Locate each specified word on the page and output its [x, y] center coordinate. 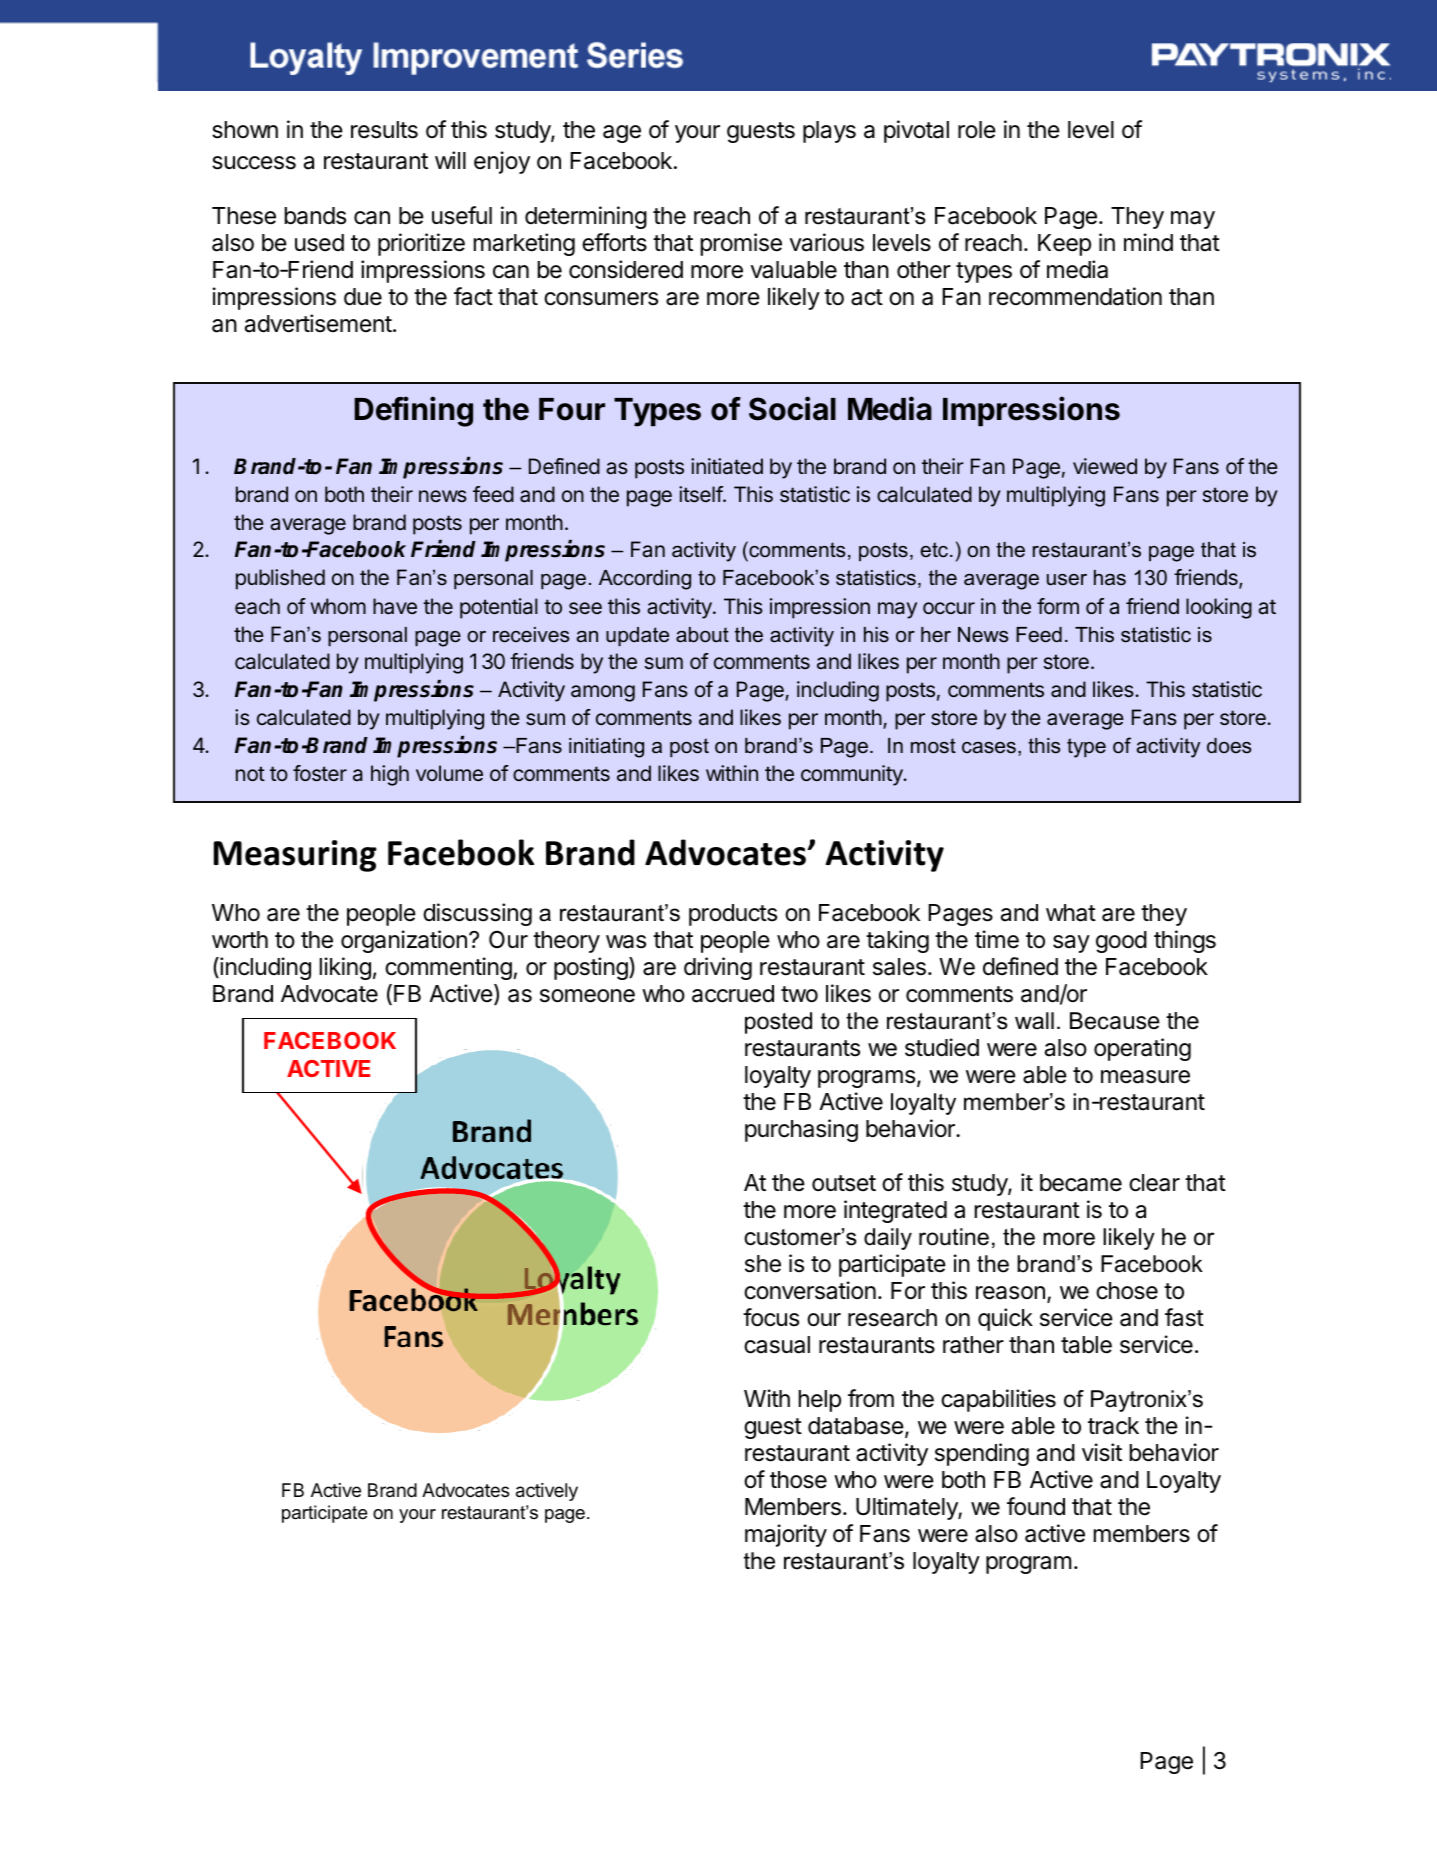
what [1071, 913]
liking [345, 968]
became [1081, 1183]
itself [701, 494]
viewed [1105, 466]
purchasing [801, 1130]
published [280, 579]
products [733, 915]
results [384, 130]
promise [741, 244]
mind [1148, 242]
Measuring [295, 856]
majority [786, 1535]
